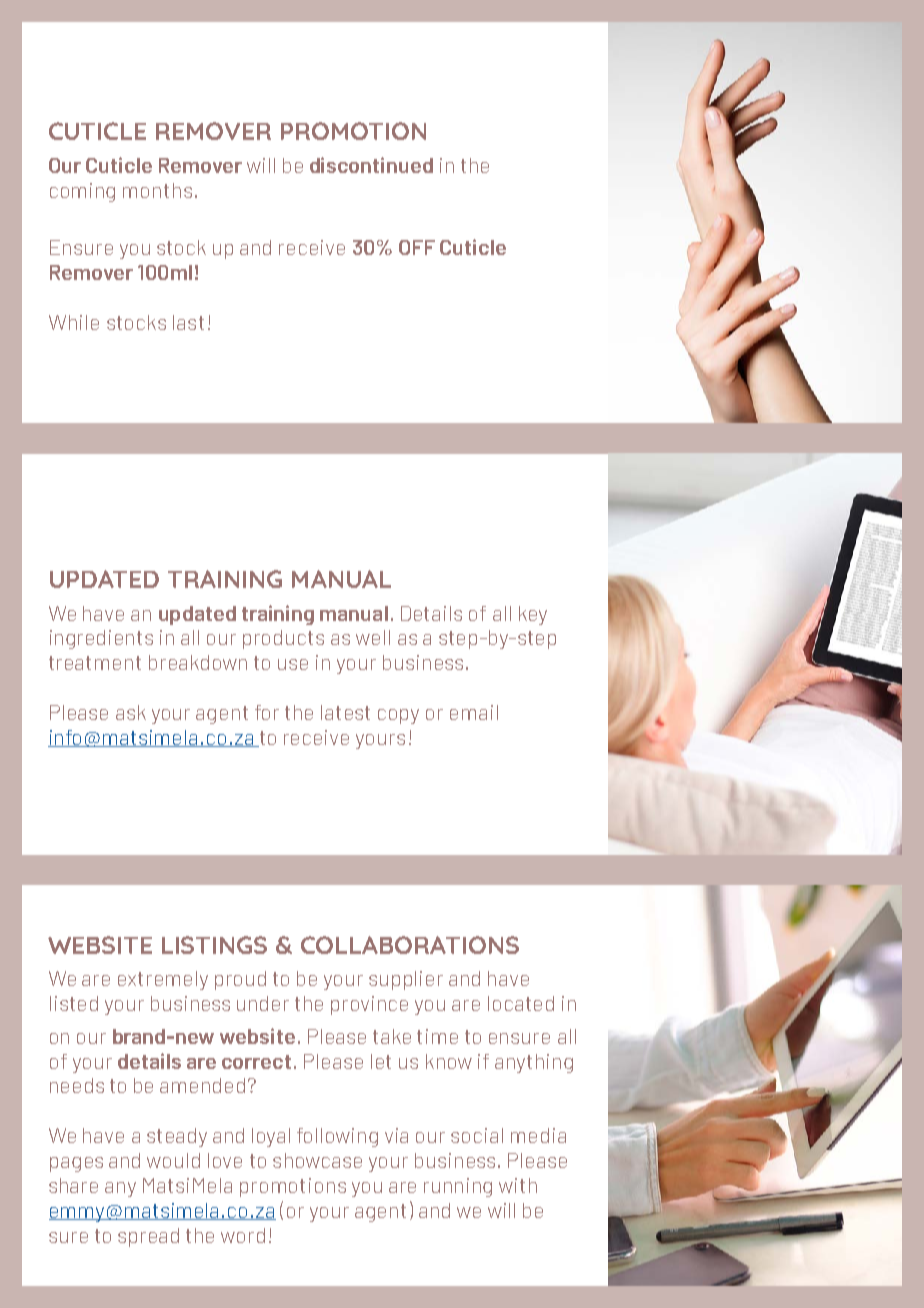 Image resolution: width=924 pixels, height=1308 pixels. Describe the element at coordinates (458, 1187) in the document. I see `running` at that location.
